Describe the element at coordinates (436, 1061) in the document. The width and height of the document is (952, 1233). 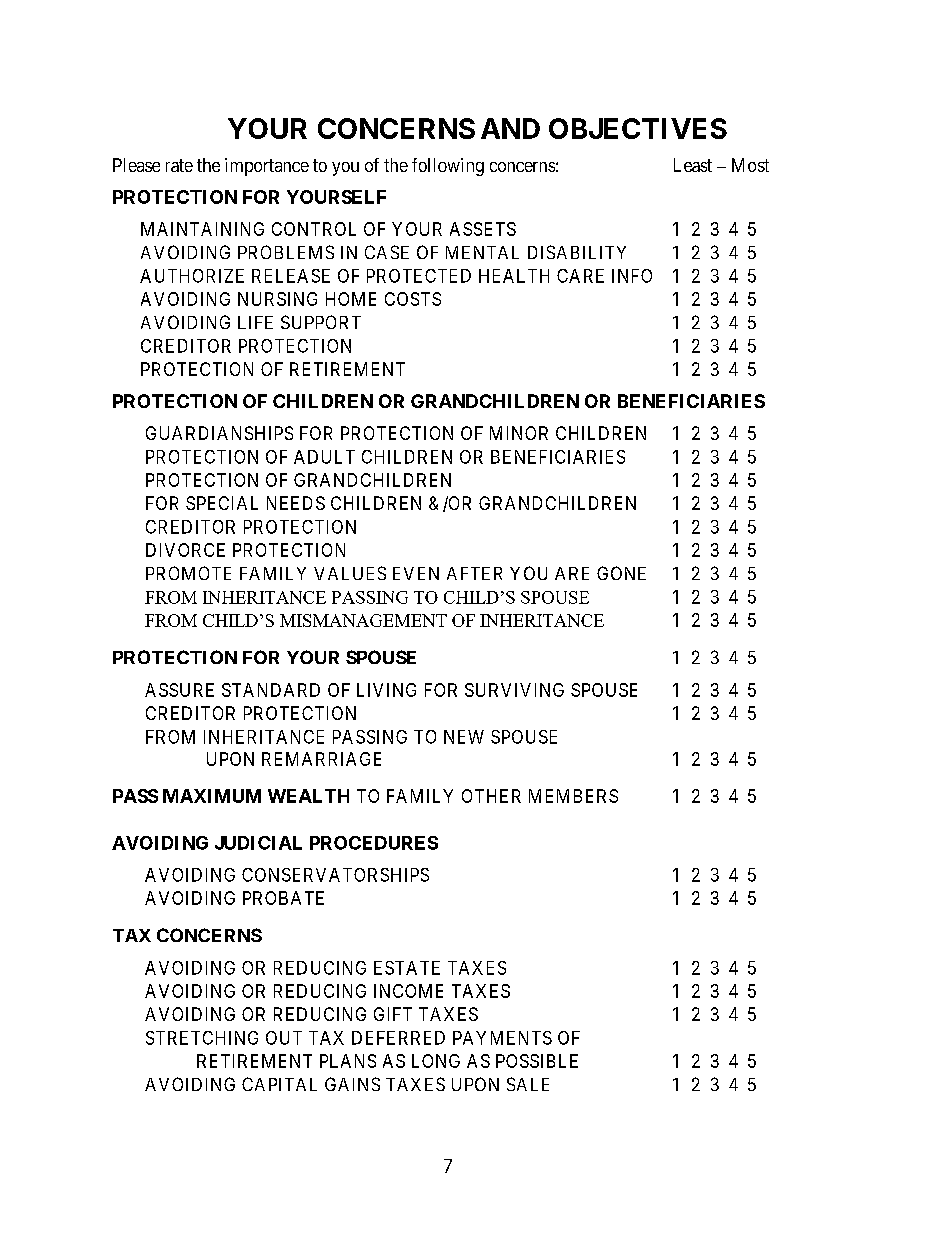
I see `LONG` at that location.
